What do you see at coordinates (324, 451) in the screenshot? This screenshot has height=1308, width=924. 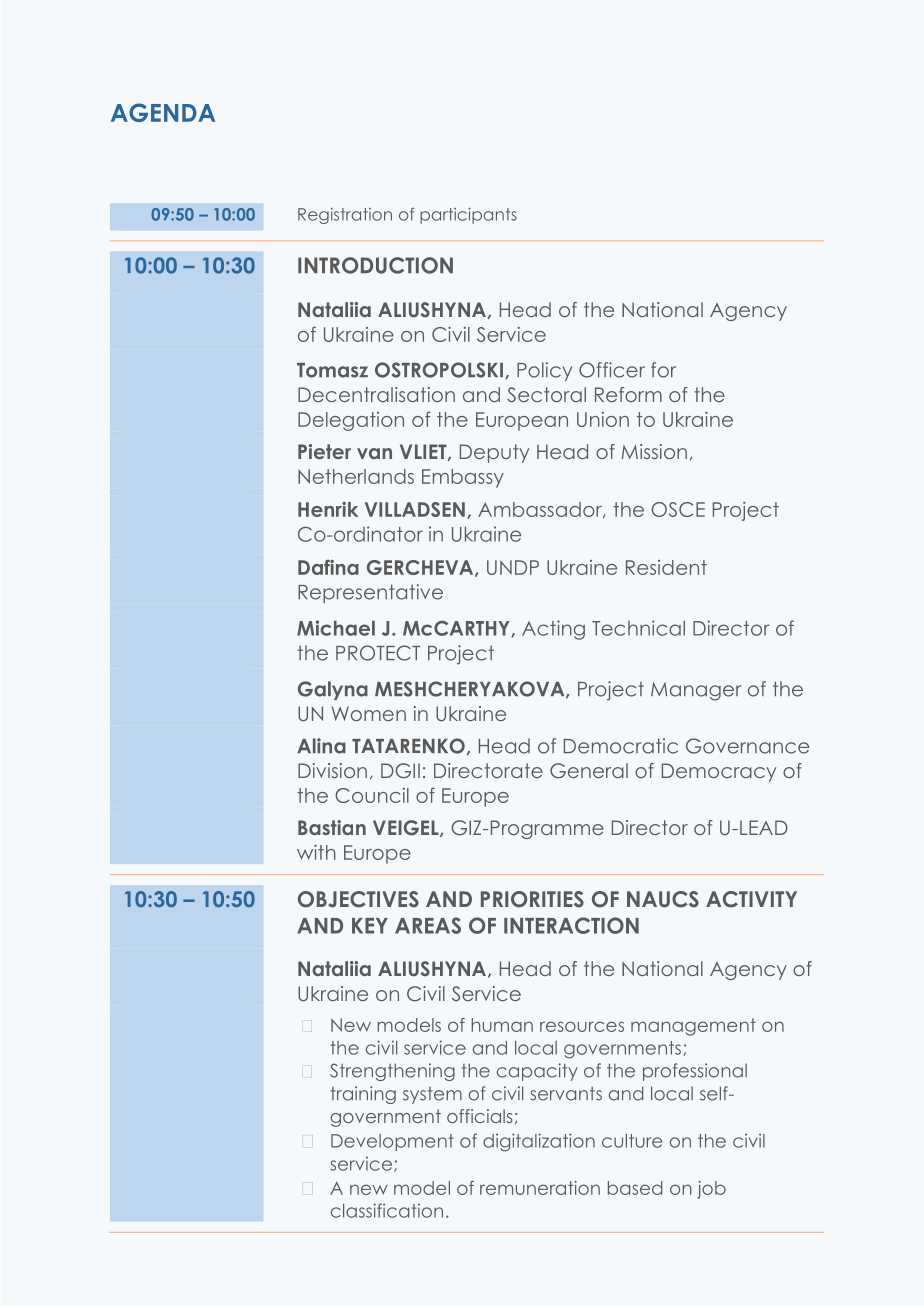 I see `Pieter` at bounding box center [324, 451].
